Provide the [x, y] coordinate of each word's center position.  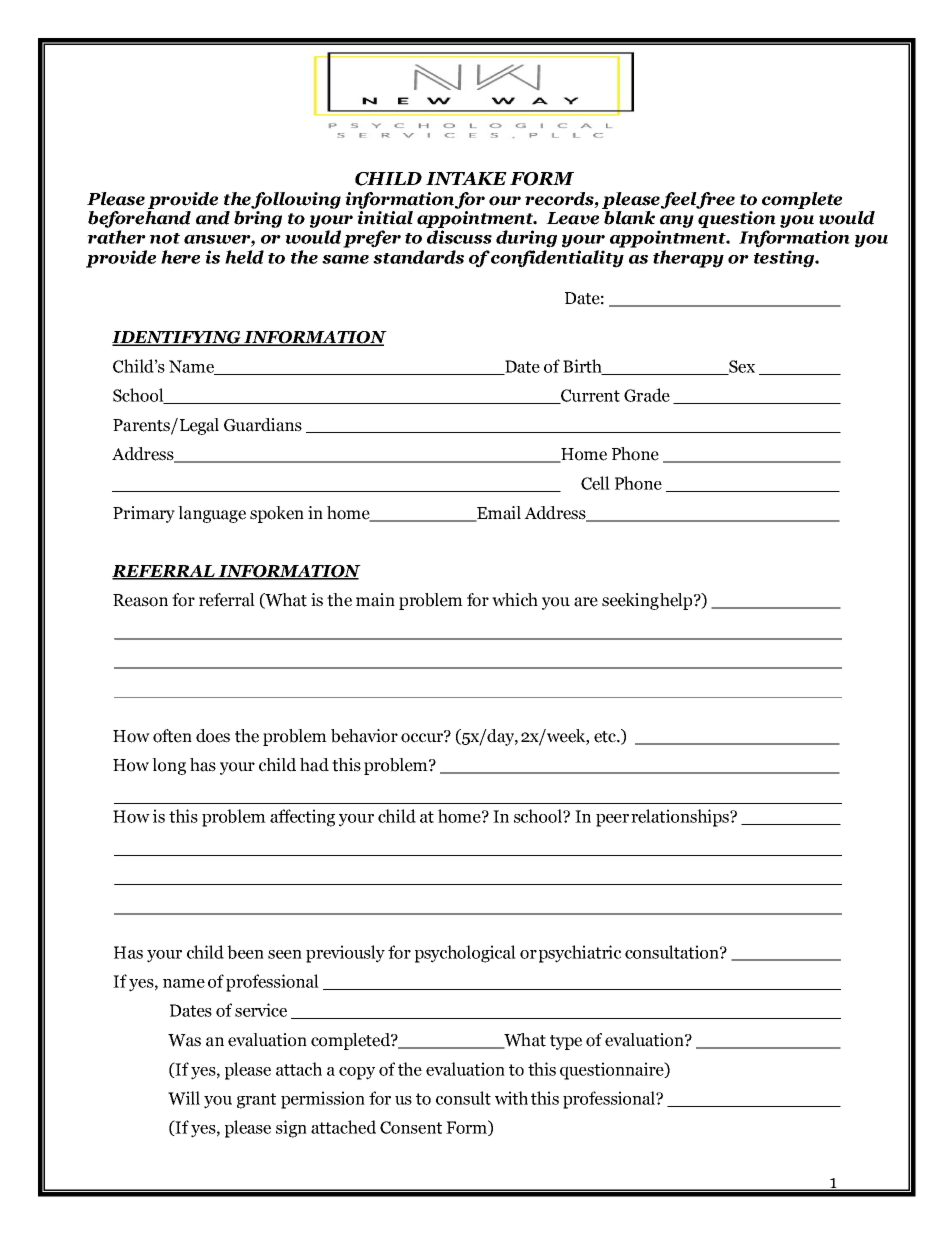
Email [498, 514]
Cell [595, 483]
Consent [411, 1127]
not [164, 238]
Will [184, 1098]
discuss [459, 237]
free [715, 200]
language [212, 514]
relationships [681, 818]
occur [423, 737]
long [169, 766]
